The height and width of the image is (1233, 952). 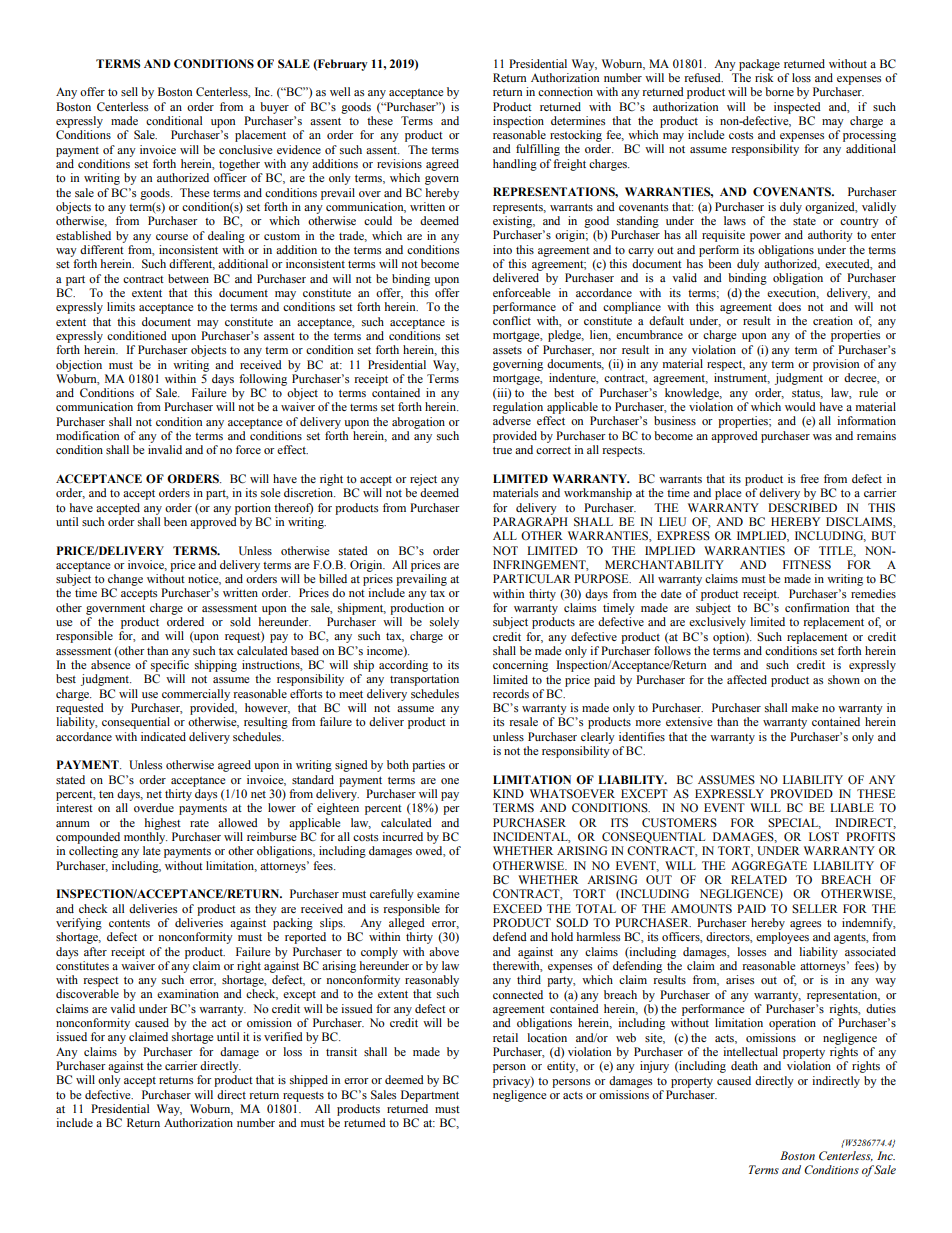 What do you see at coordinates (188, 993) in the image?
I see `examination` at bounding box center [188, 993].
